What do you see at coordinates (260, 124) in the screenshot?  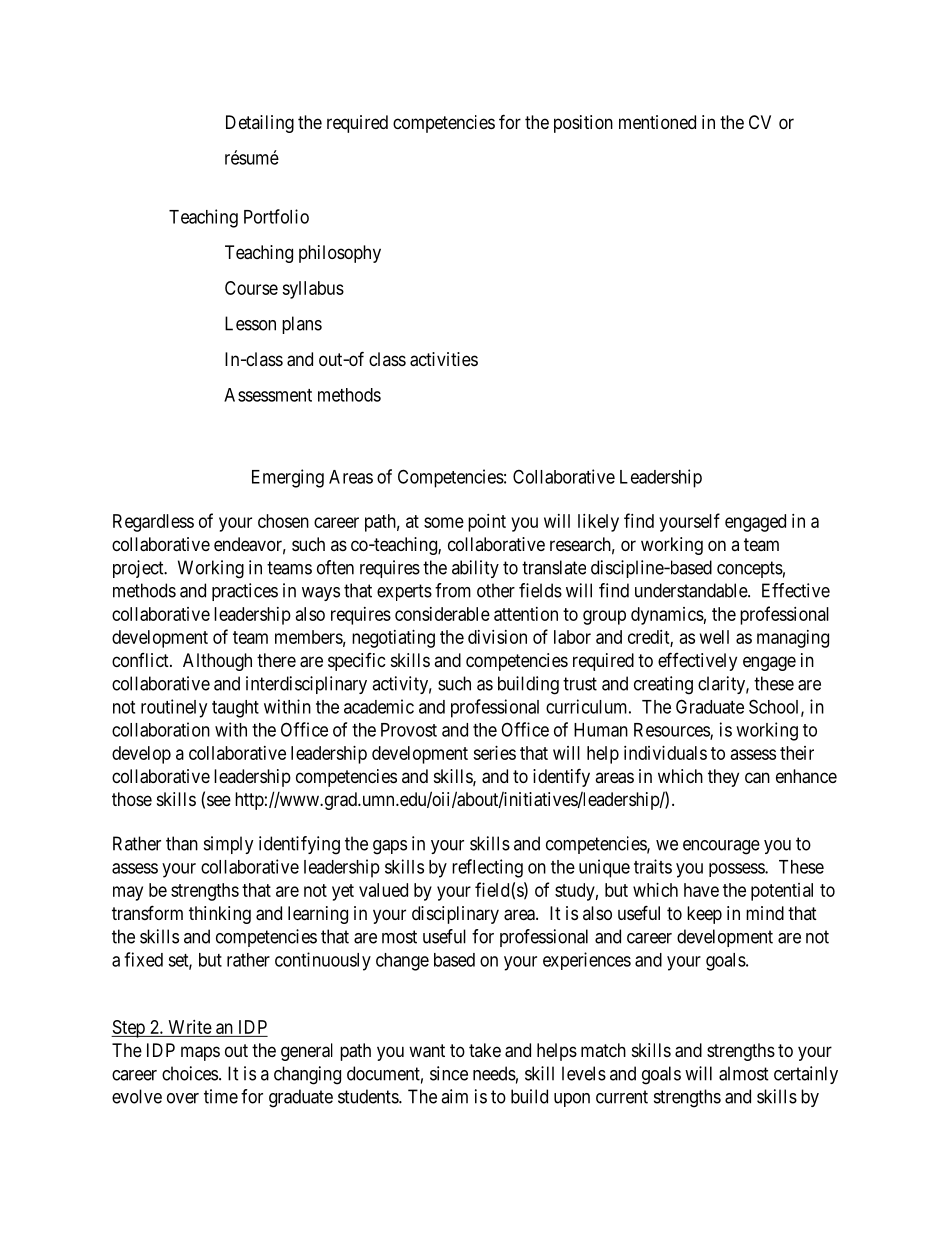 I see `Detailing` at bounding box center [260, 124].
